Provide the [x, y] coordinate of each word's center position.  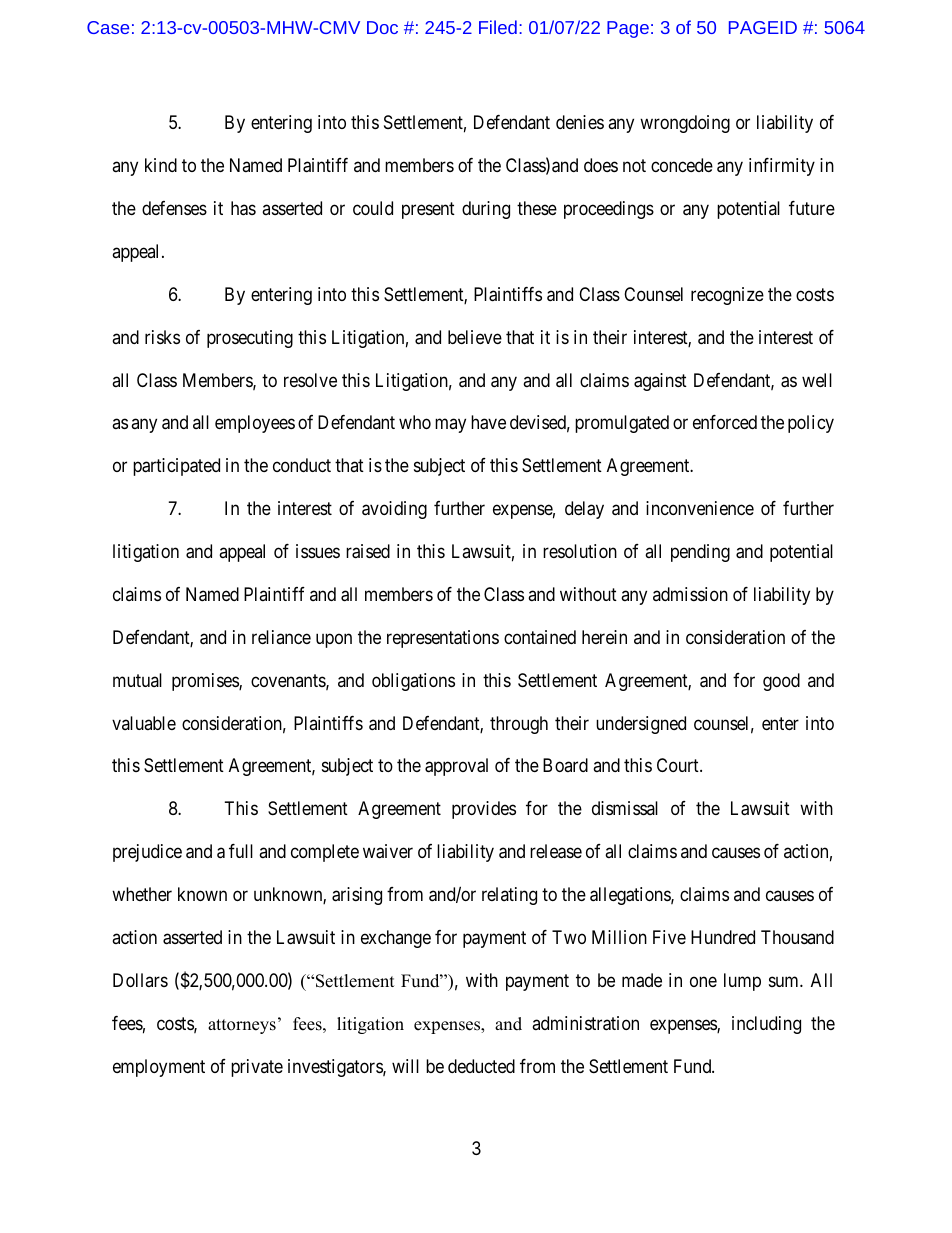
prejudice [147, 853]
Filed [498, 27]
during [486, 210]
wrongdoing [685, 124]
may [450, 426]
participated [176, 467]
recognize [727, 296]
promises [206, 682]
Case [108, 27]
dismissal [625, 808]
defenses [174, 208]
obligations [413, 682]
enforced [725, 422]
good [781, 682]
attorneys [242, 1026]
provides [484, 810]
